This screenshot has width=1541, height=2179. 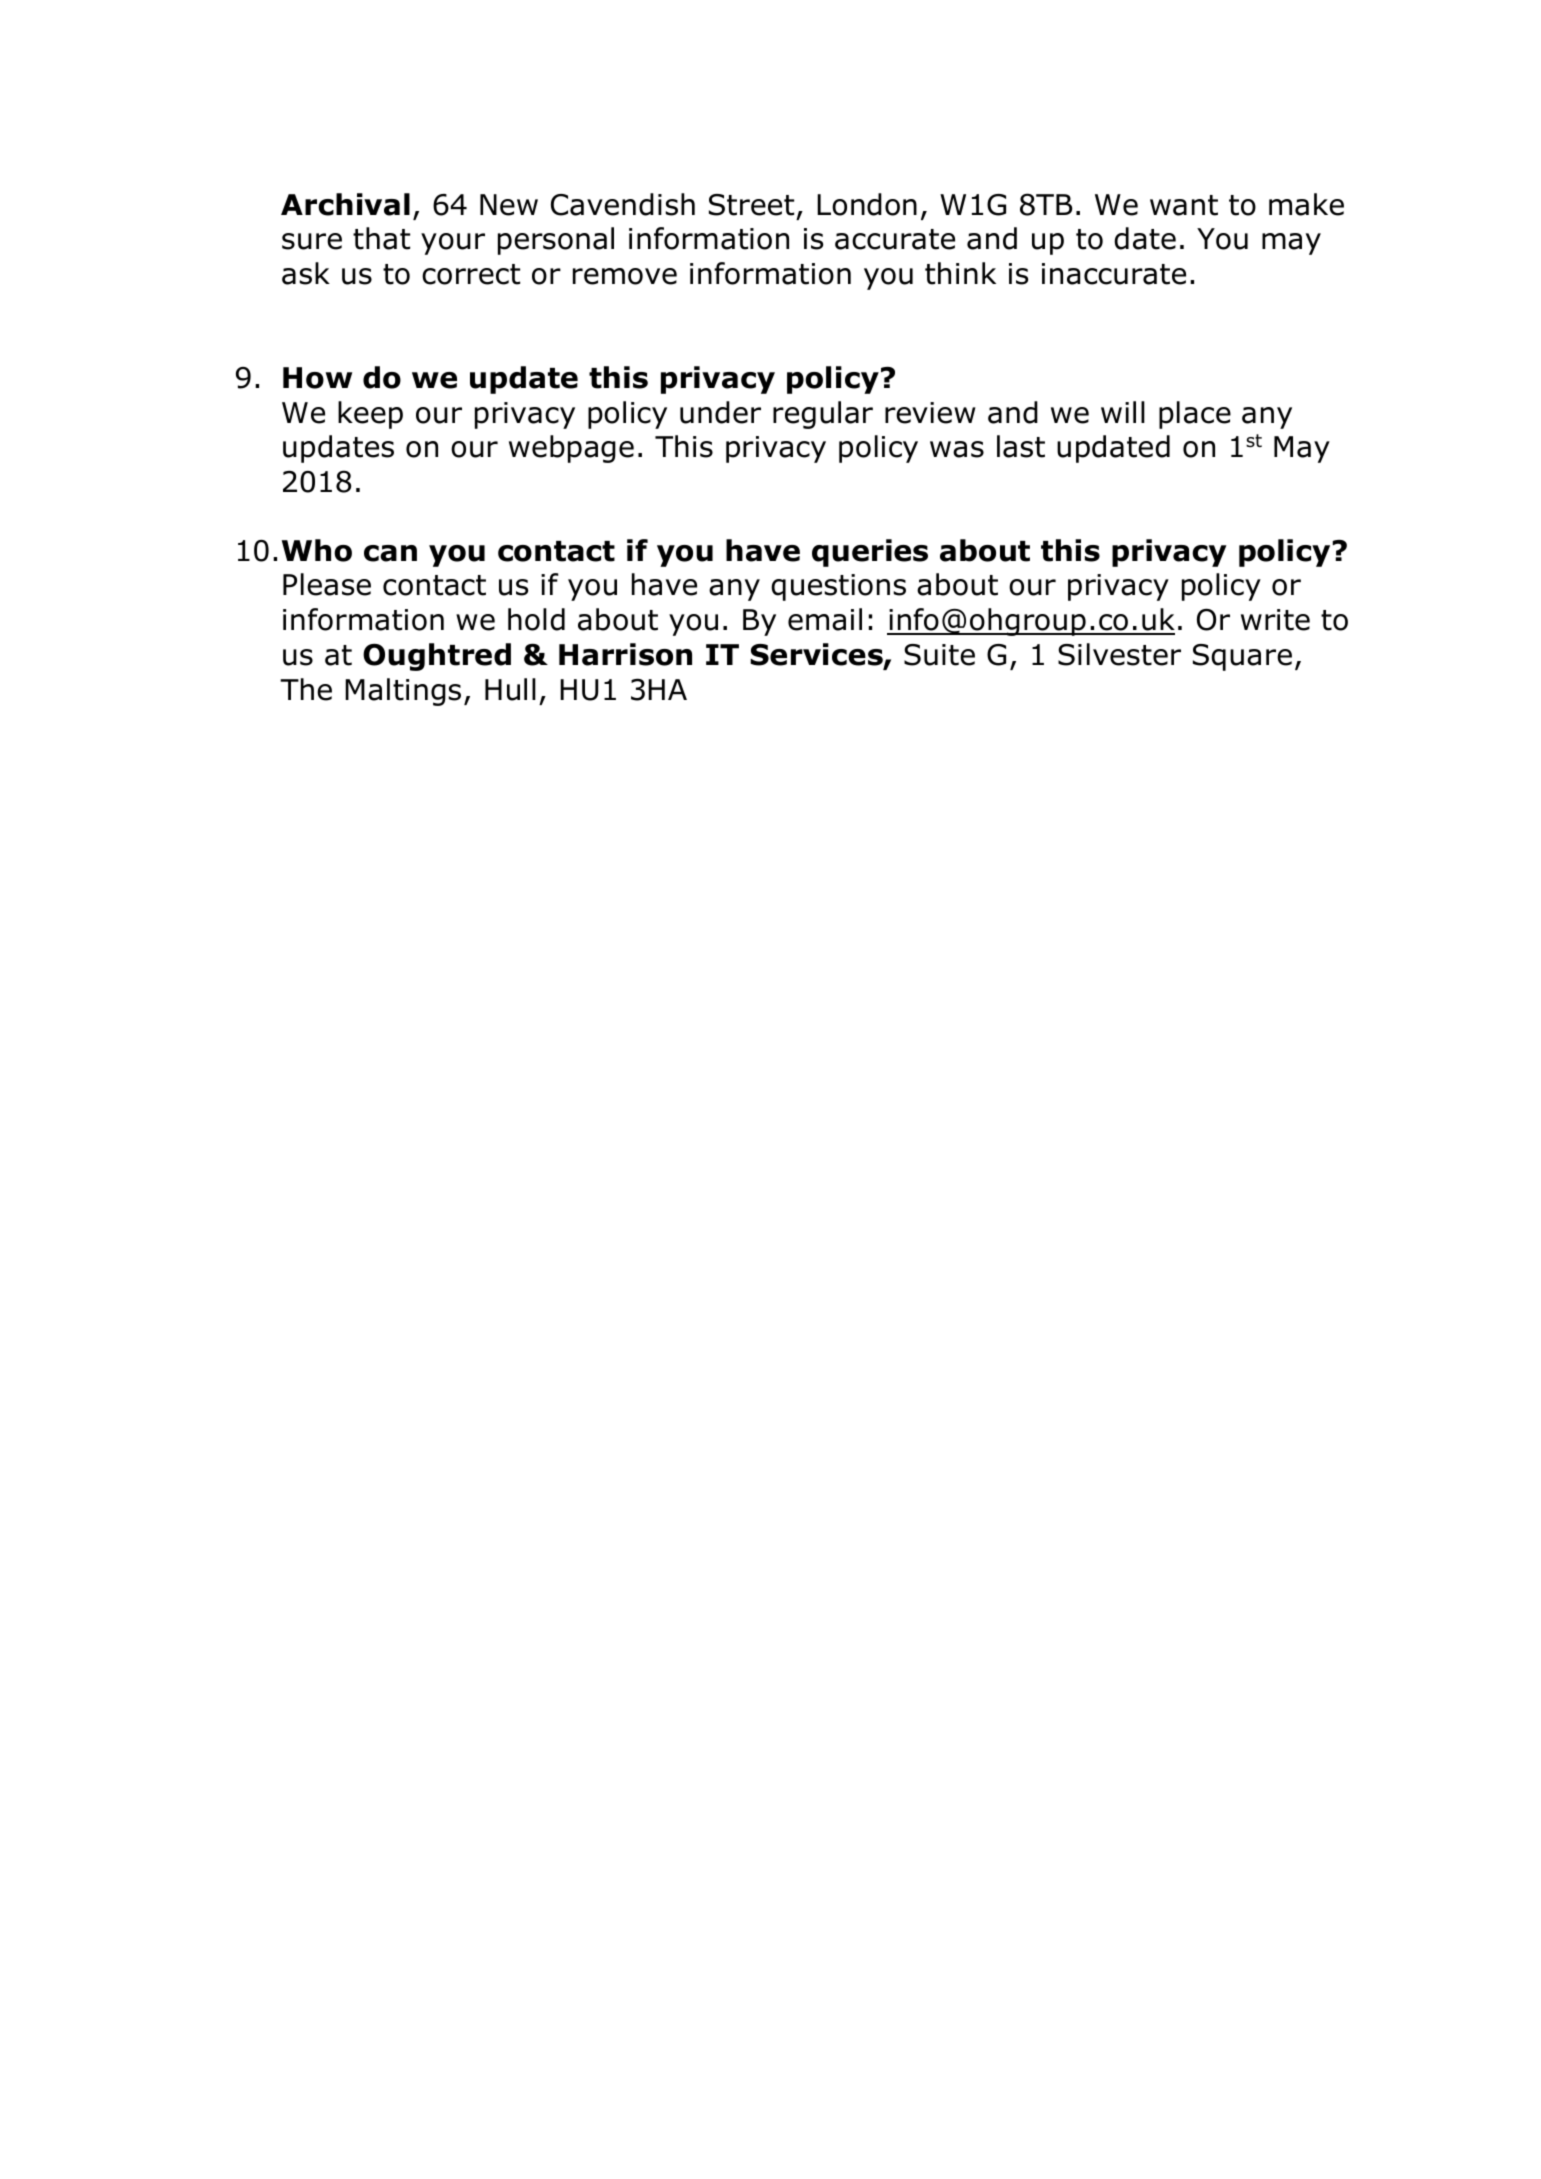 I want to click on can, so click(x=390, y=553).
